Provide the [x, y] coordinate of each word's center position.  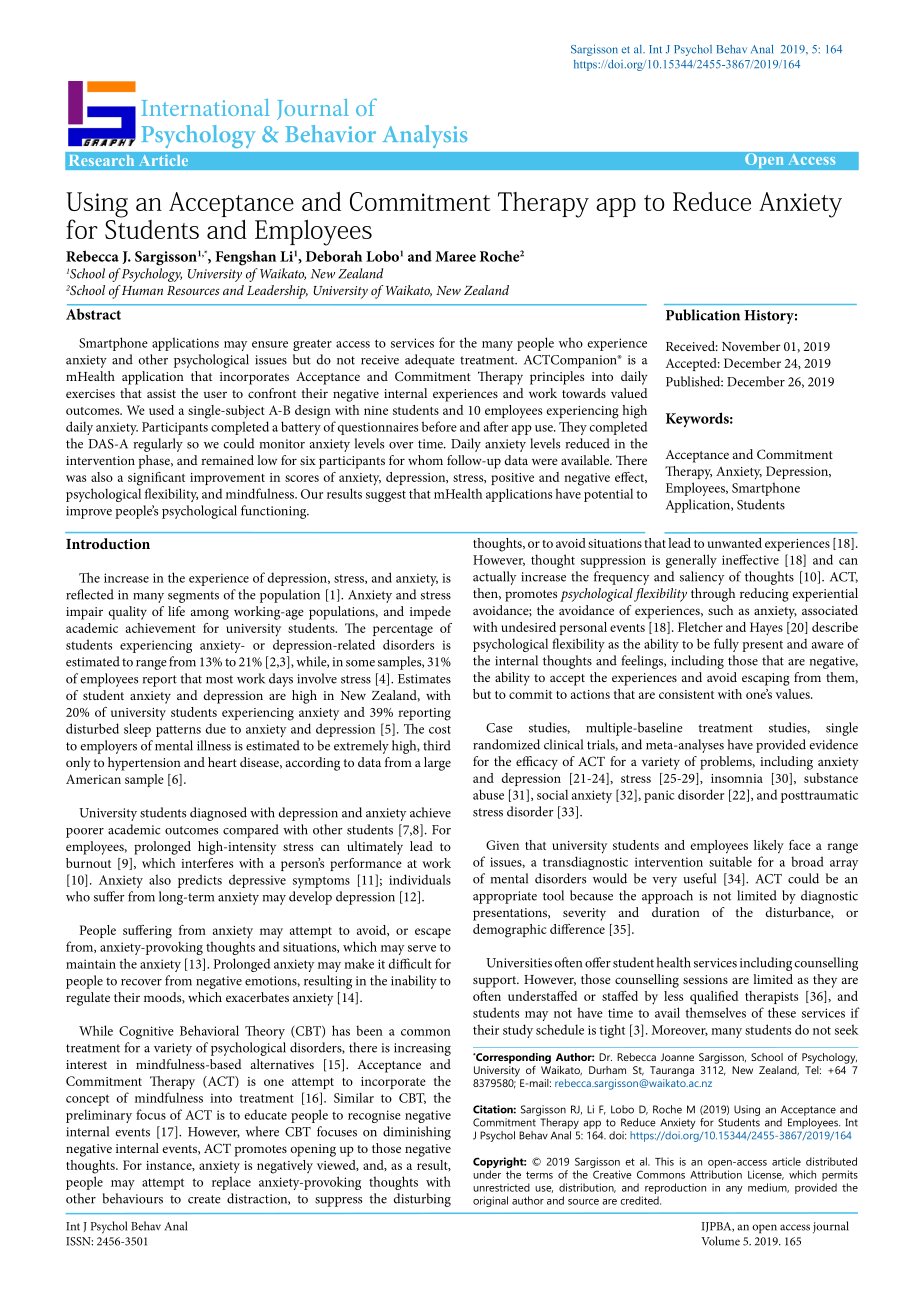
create [204, 1199]
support [496, 982]
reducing [764, 595]
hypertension [144, 764]
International [205, 107]
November [751, 346]
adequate [430, 361]
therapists [771, 997]
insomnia [737, 778]
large [437, 764]
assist [161, 393]
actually [494, 578]
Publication [703, 315]
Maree [455, 256]
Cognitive [146, 1032]
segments [193, 597]
